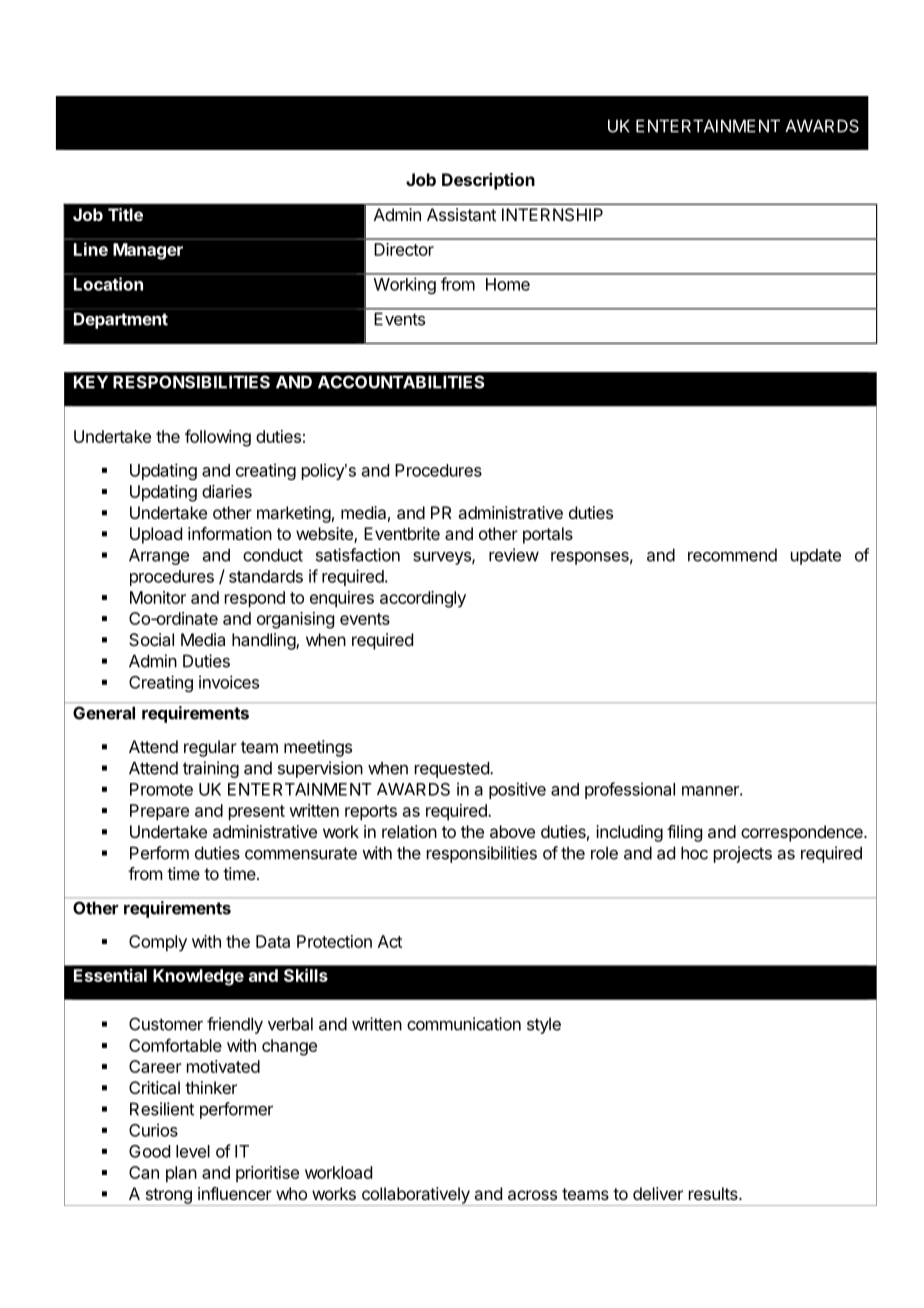 This screenshot has height=1308, width=924. I want to click on Assistant, so click(461, 214).
